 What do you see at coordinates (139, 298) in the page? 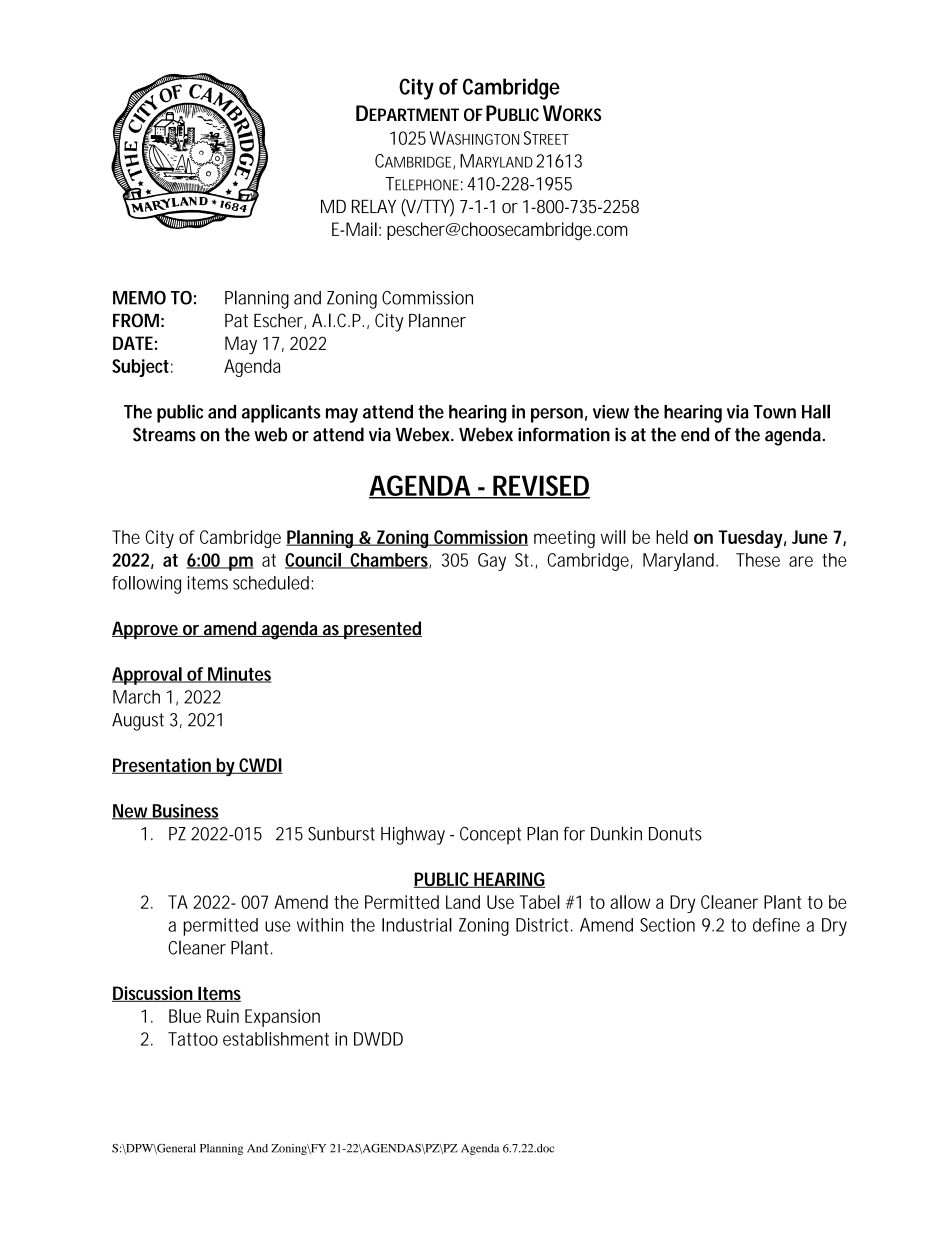
I see `MEMO` at bounding box center [139, 298].
